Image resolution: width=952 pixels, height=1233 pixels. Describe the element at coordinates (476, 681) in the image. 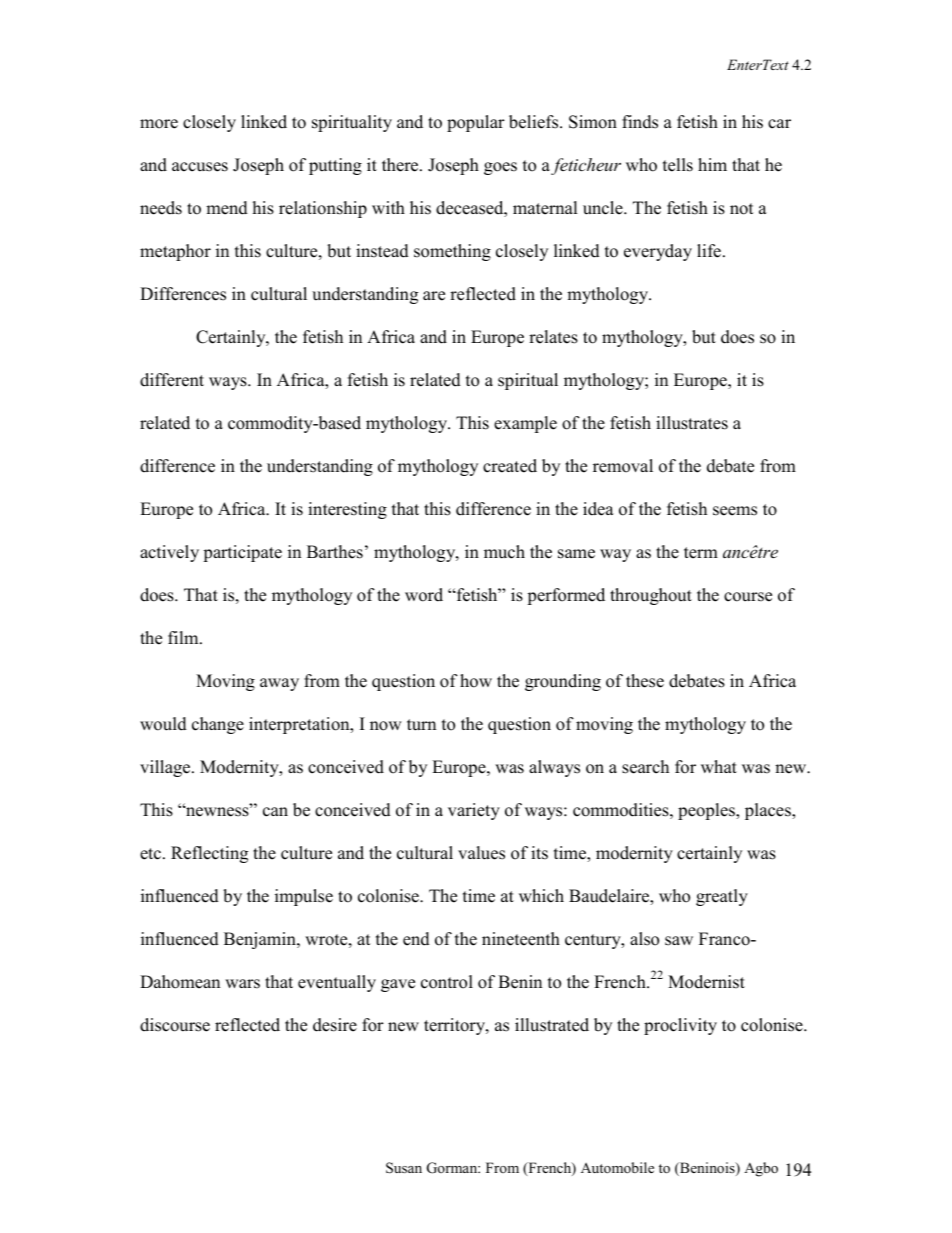

I see `how` at that location.
